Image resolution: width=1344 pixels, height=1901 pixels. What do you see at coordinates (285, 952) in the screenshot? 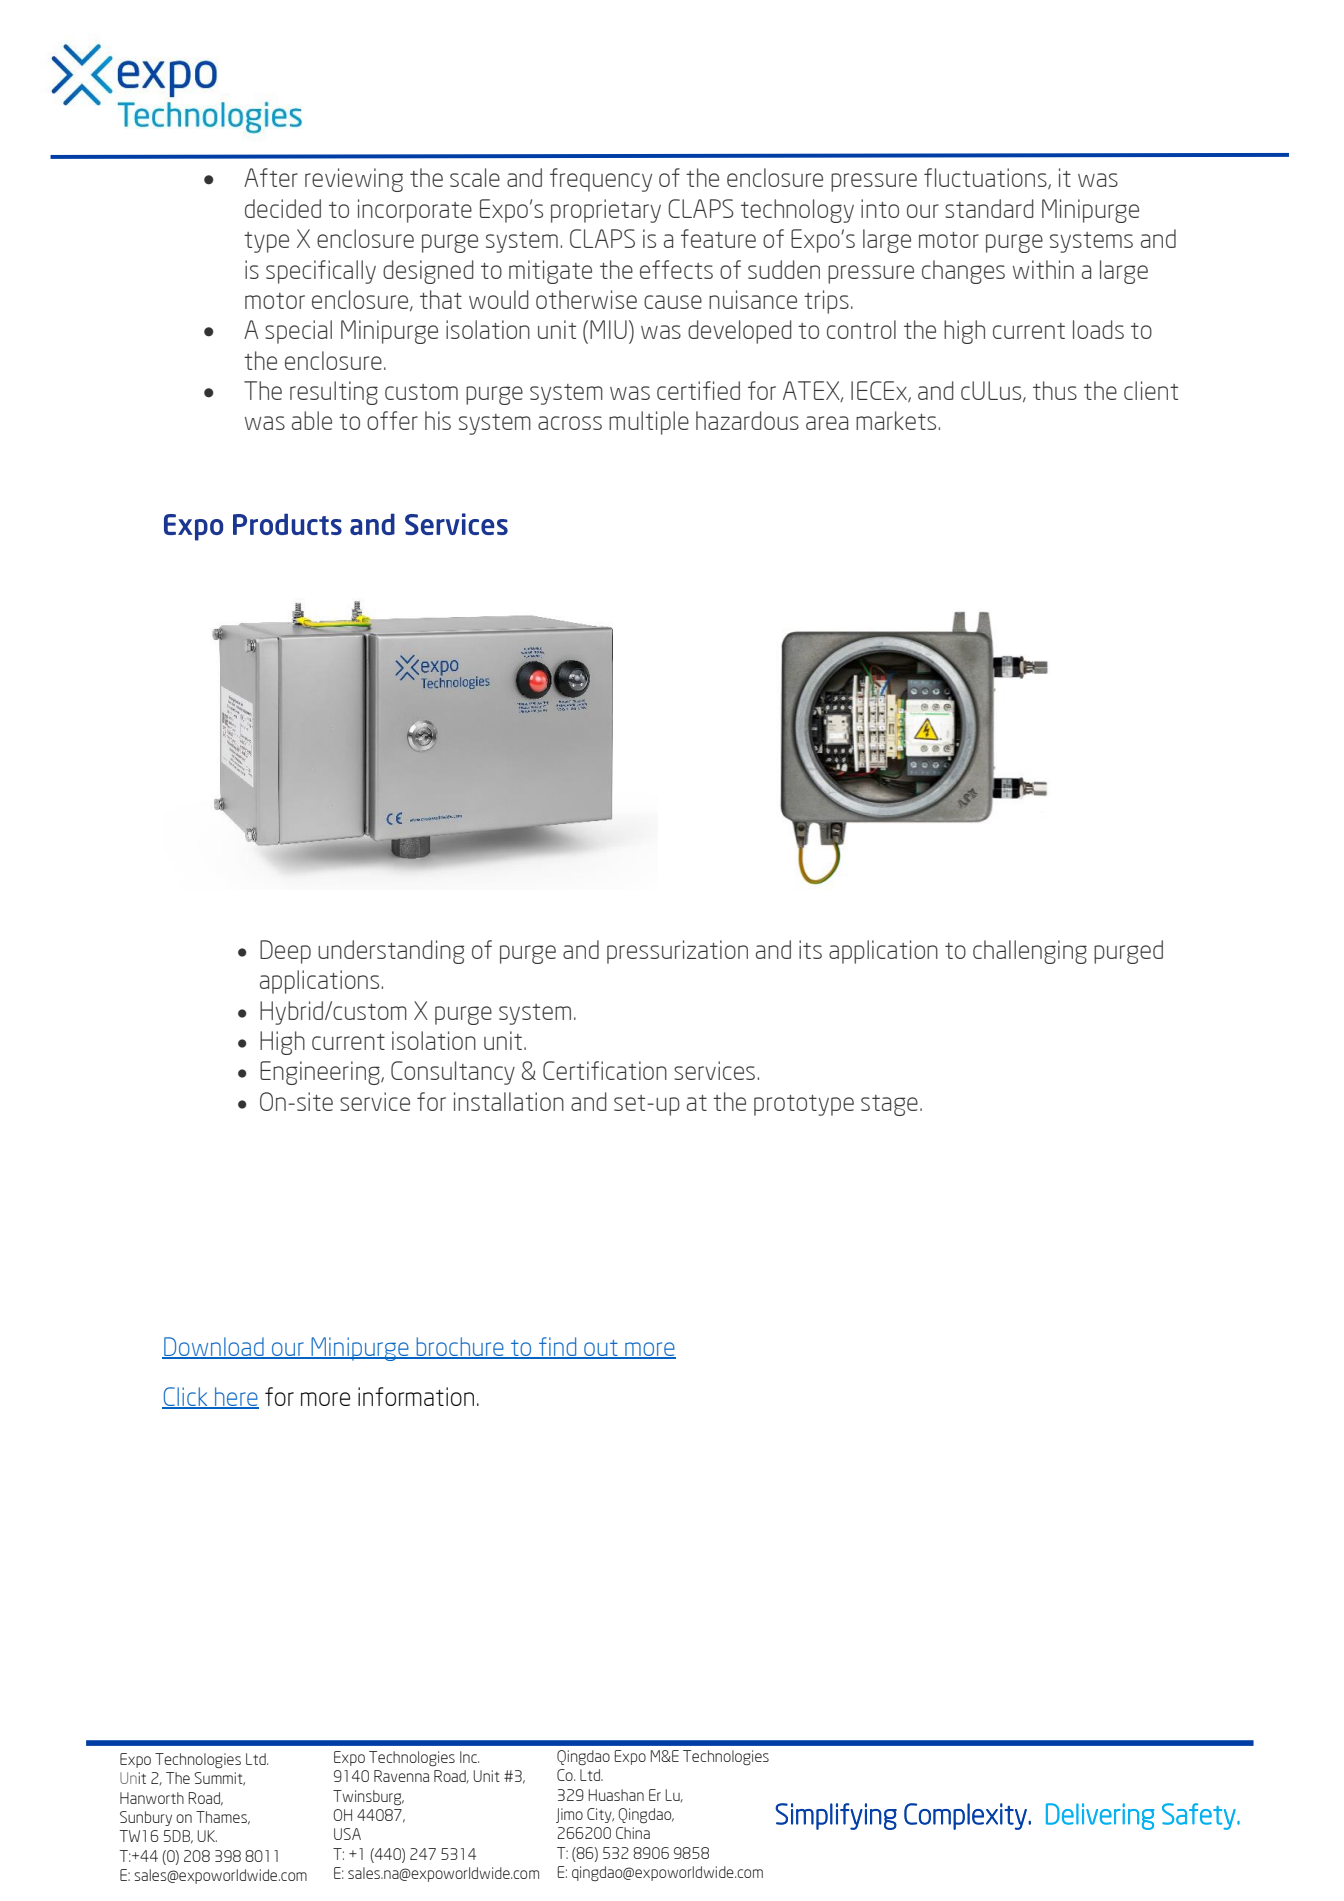
I see `Deep` at bounding box center [285, 952].
